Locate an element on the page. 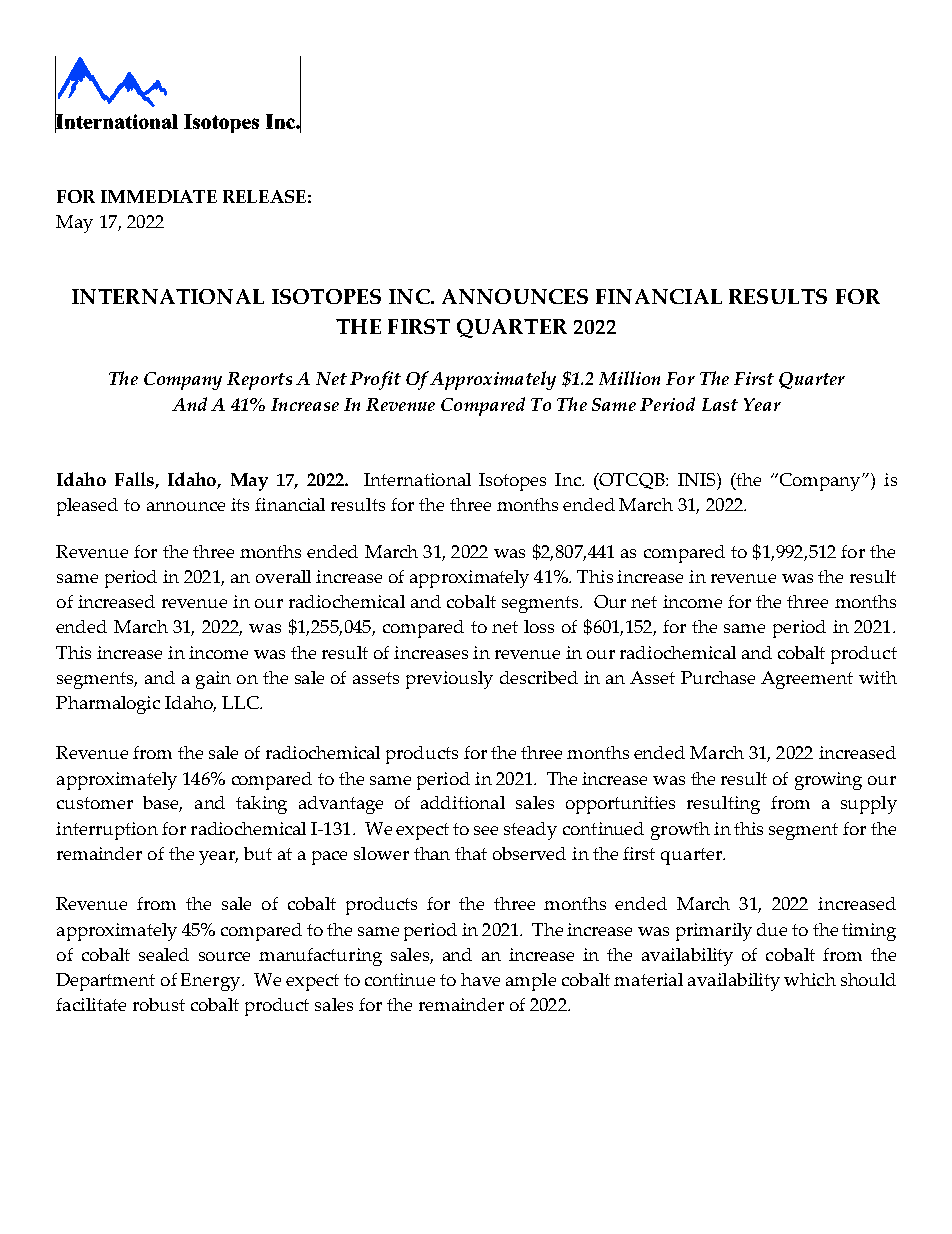 This page has height=1234, width=952. loss is located at coordinates (539, 626).
